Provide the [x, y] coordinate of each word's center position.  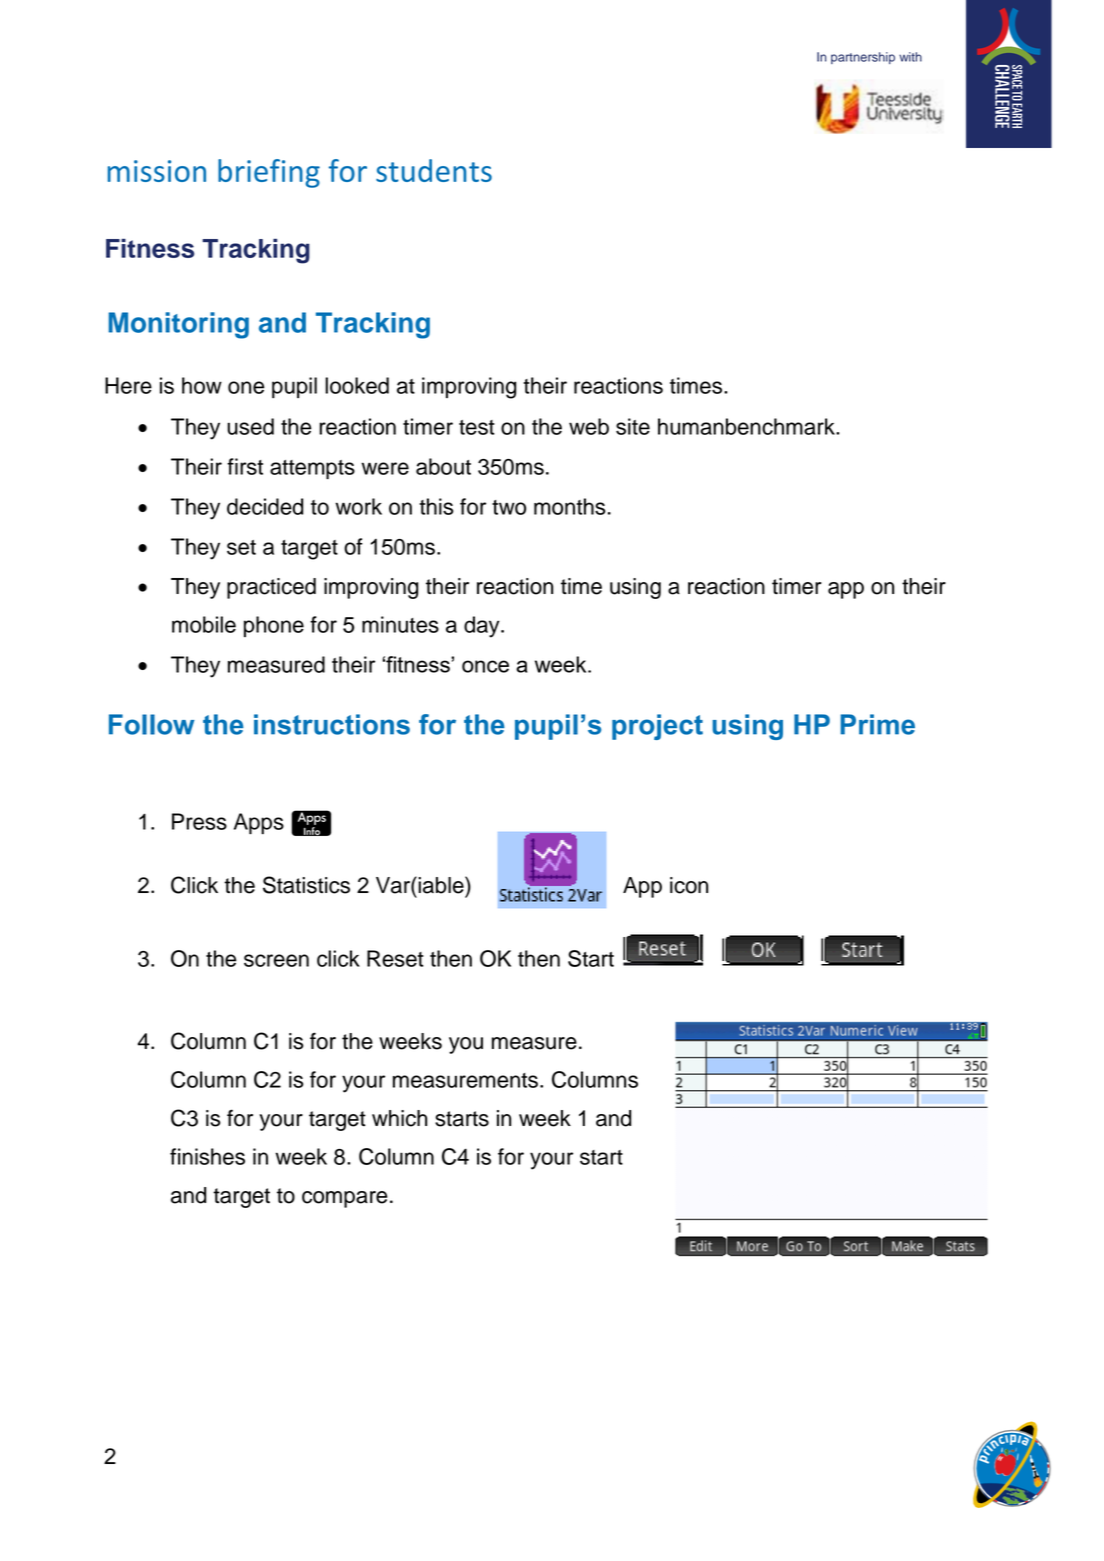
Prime [877, 724]
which [399, 1118]
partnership [863, 58]
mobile [204, 624]
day [483, 627]
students [434, 170]
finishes [207, 1156]
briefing [269, 173]
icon [689, 885]
